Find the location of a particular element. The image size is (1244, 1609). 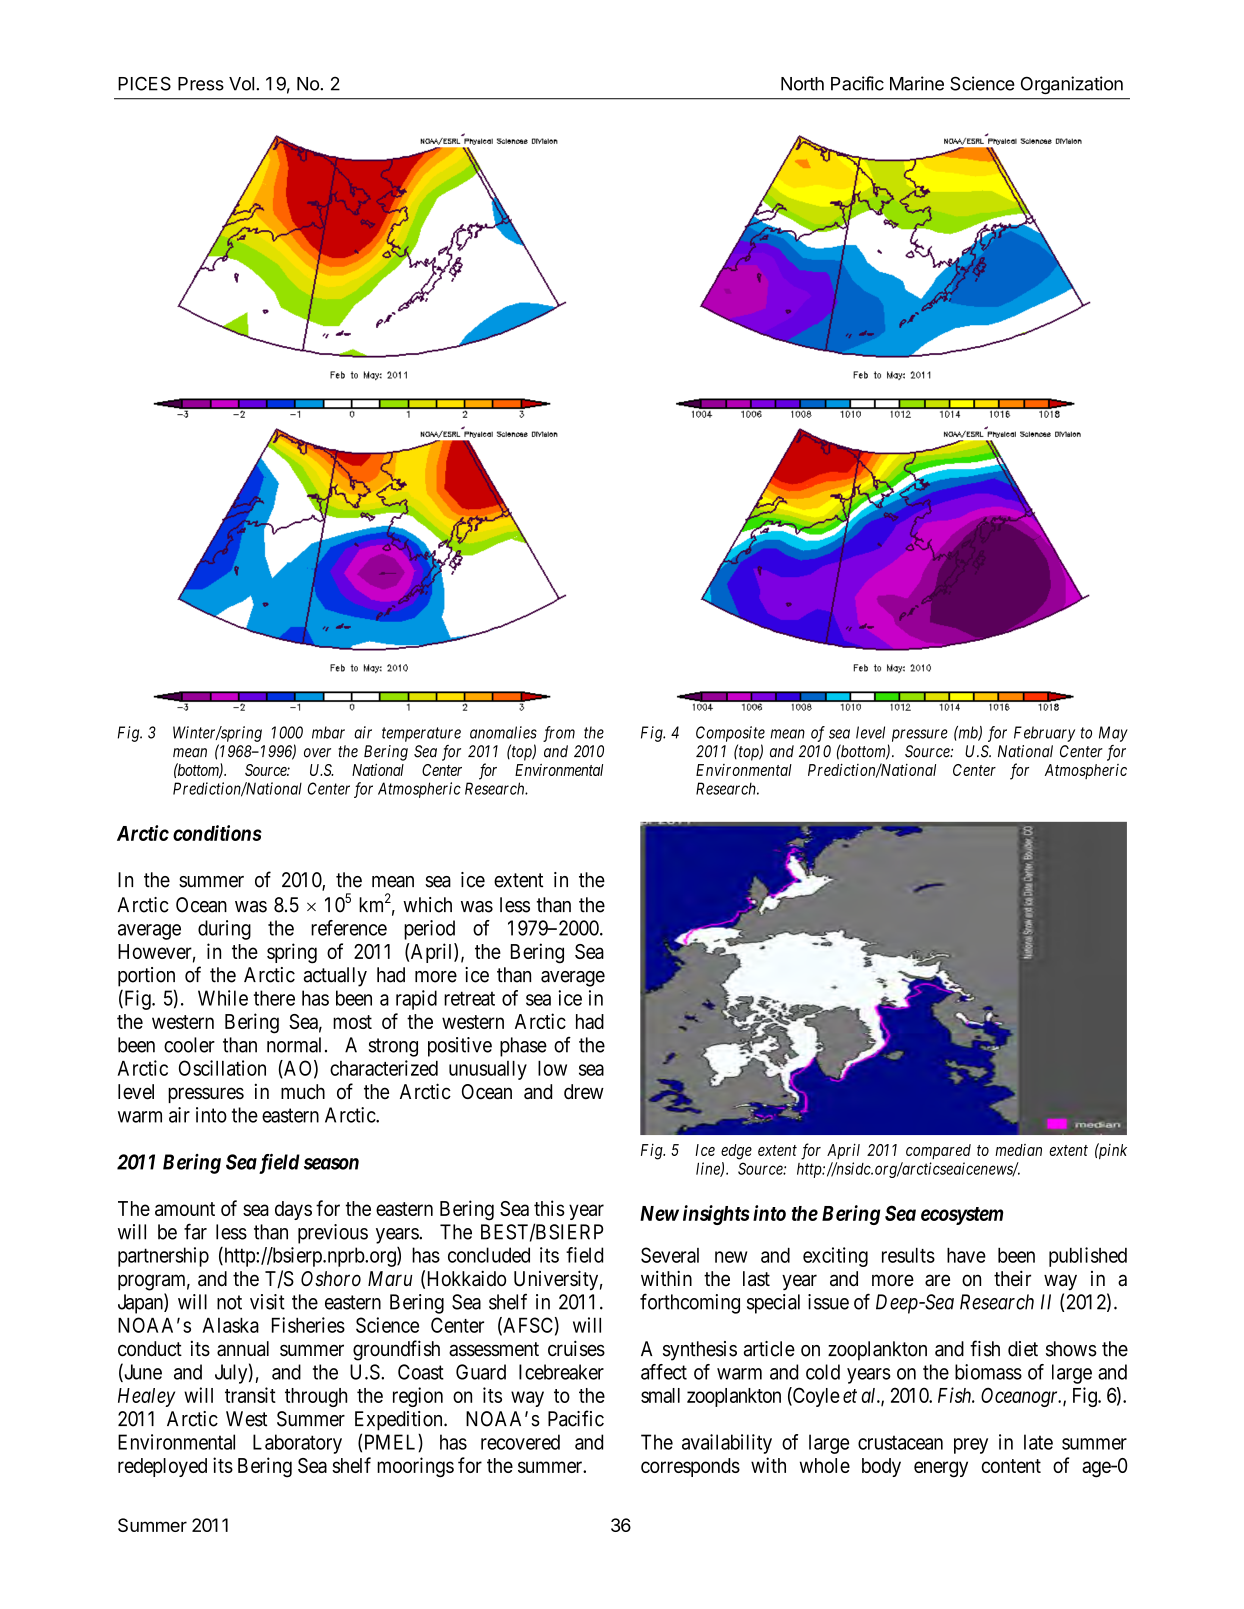

North is located at coordinates (802, 84).
